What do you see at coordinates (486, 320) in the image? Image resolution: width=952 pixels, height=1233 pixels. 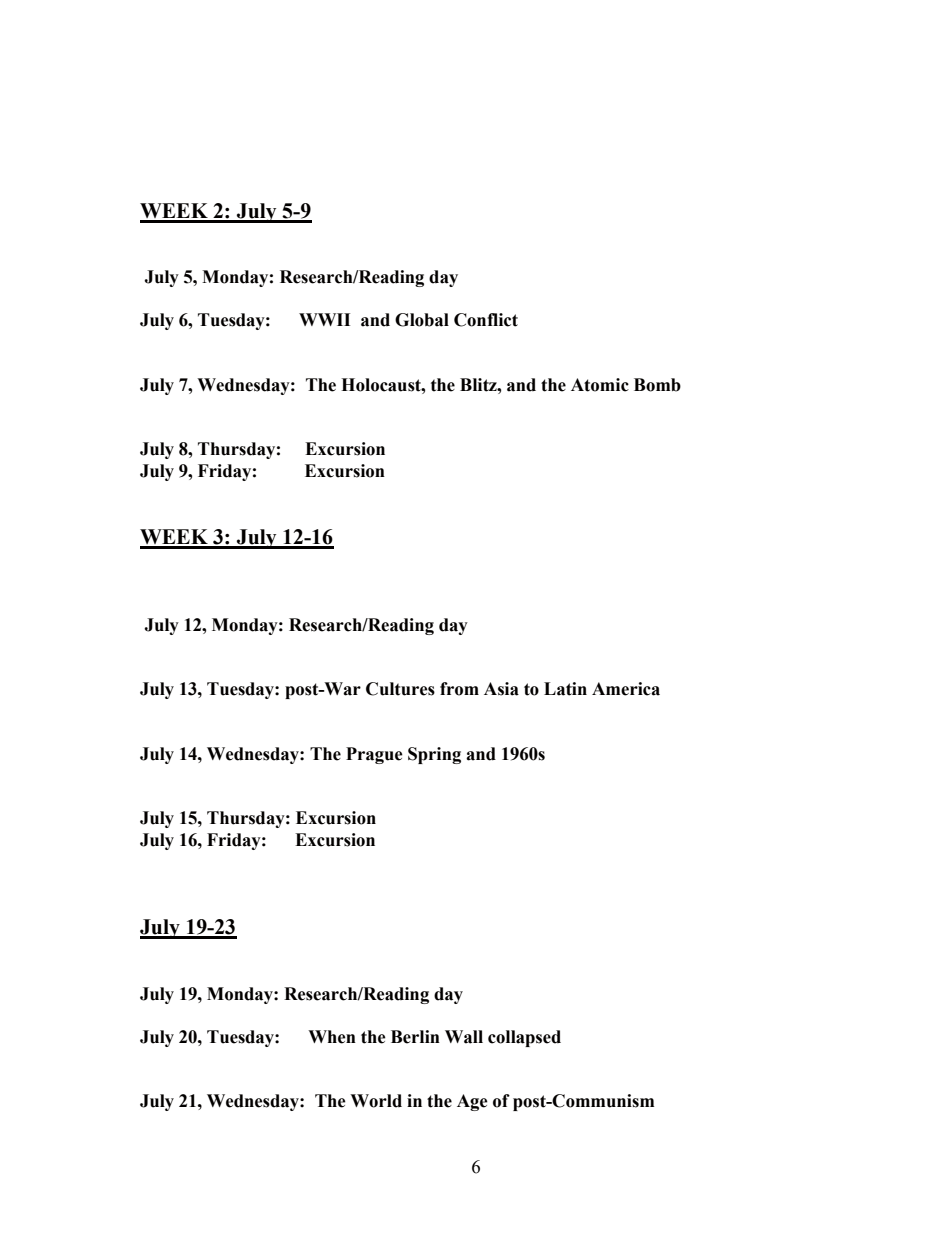 I see `Conflict` at bounding box center [486, 320].
